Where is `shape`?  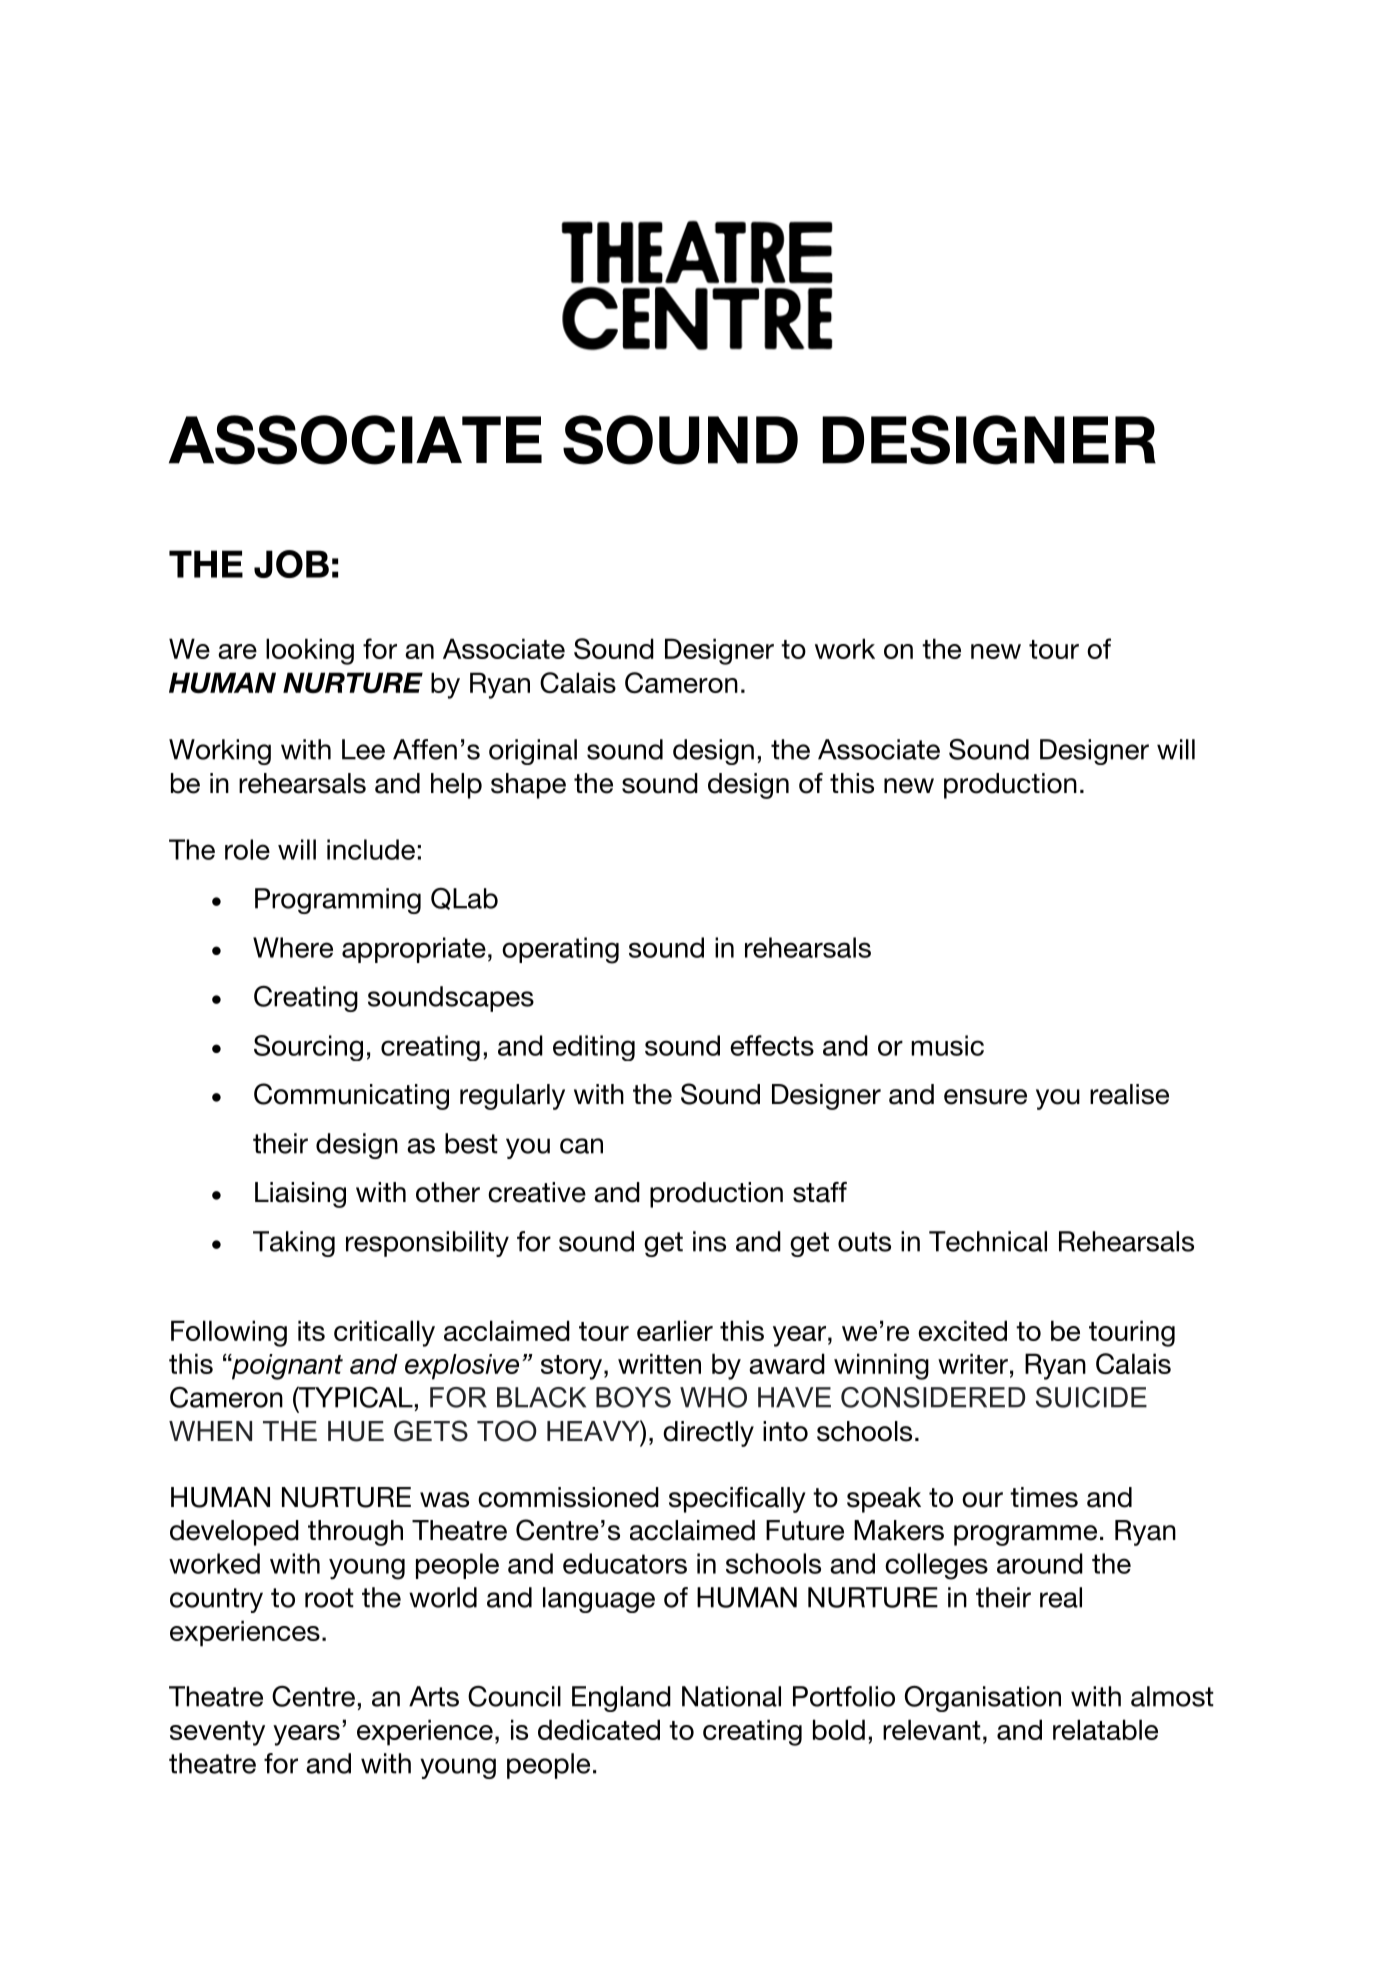
shape is located at coordinates (528, 786).
